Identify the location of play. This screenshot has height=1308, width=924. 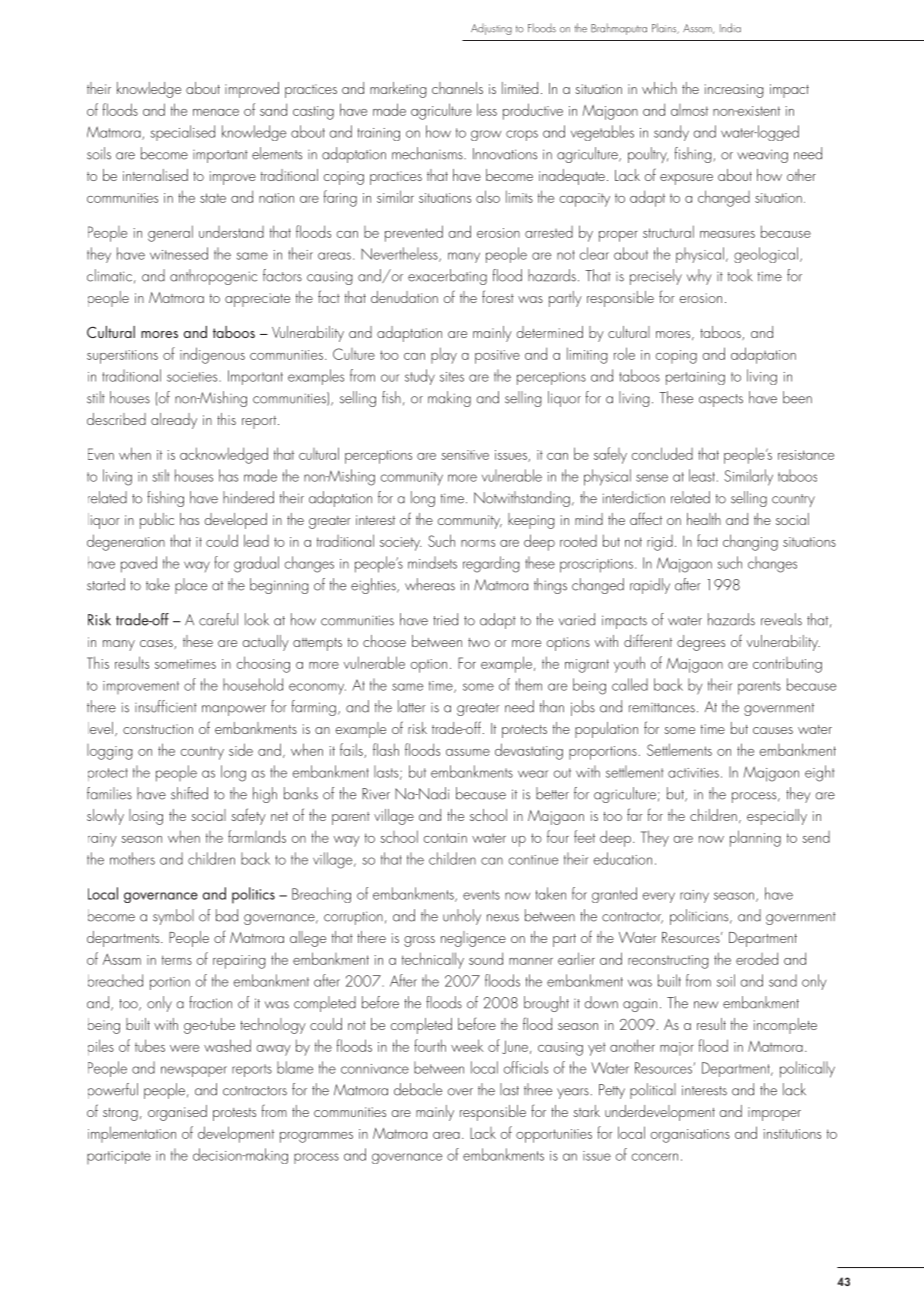
(444, 355).
